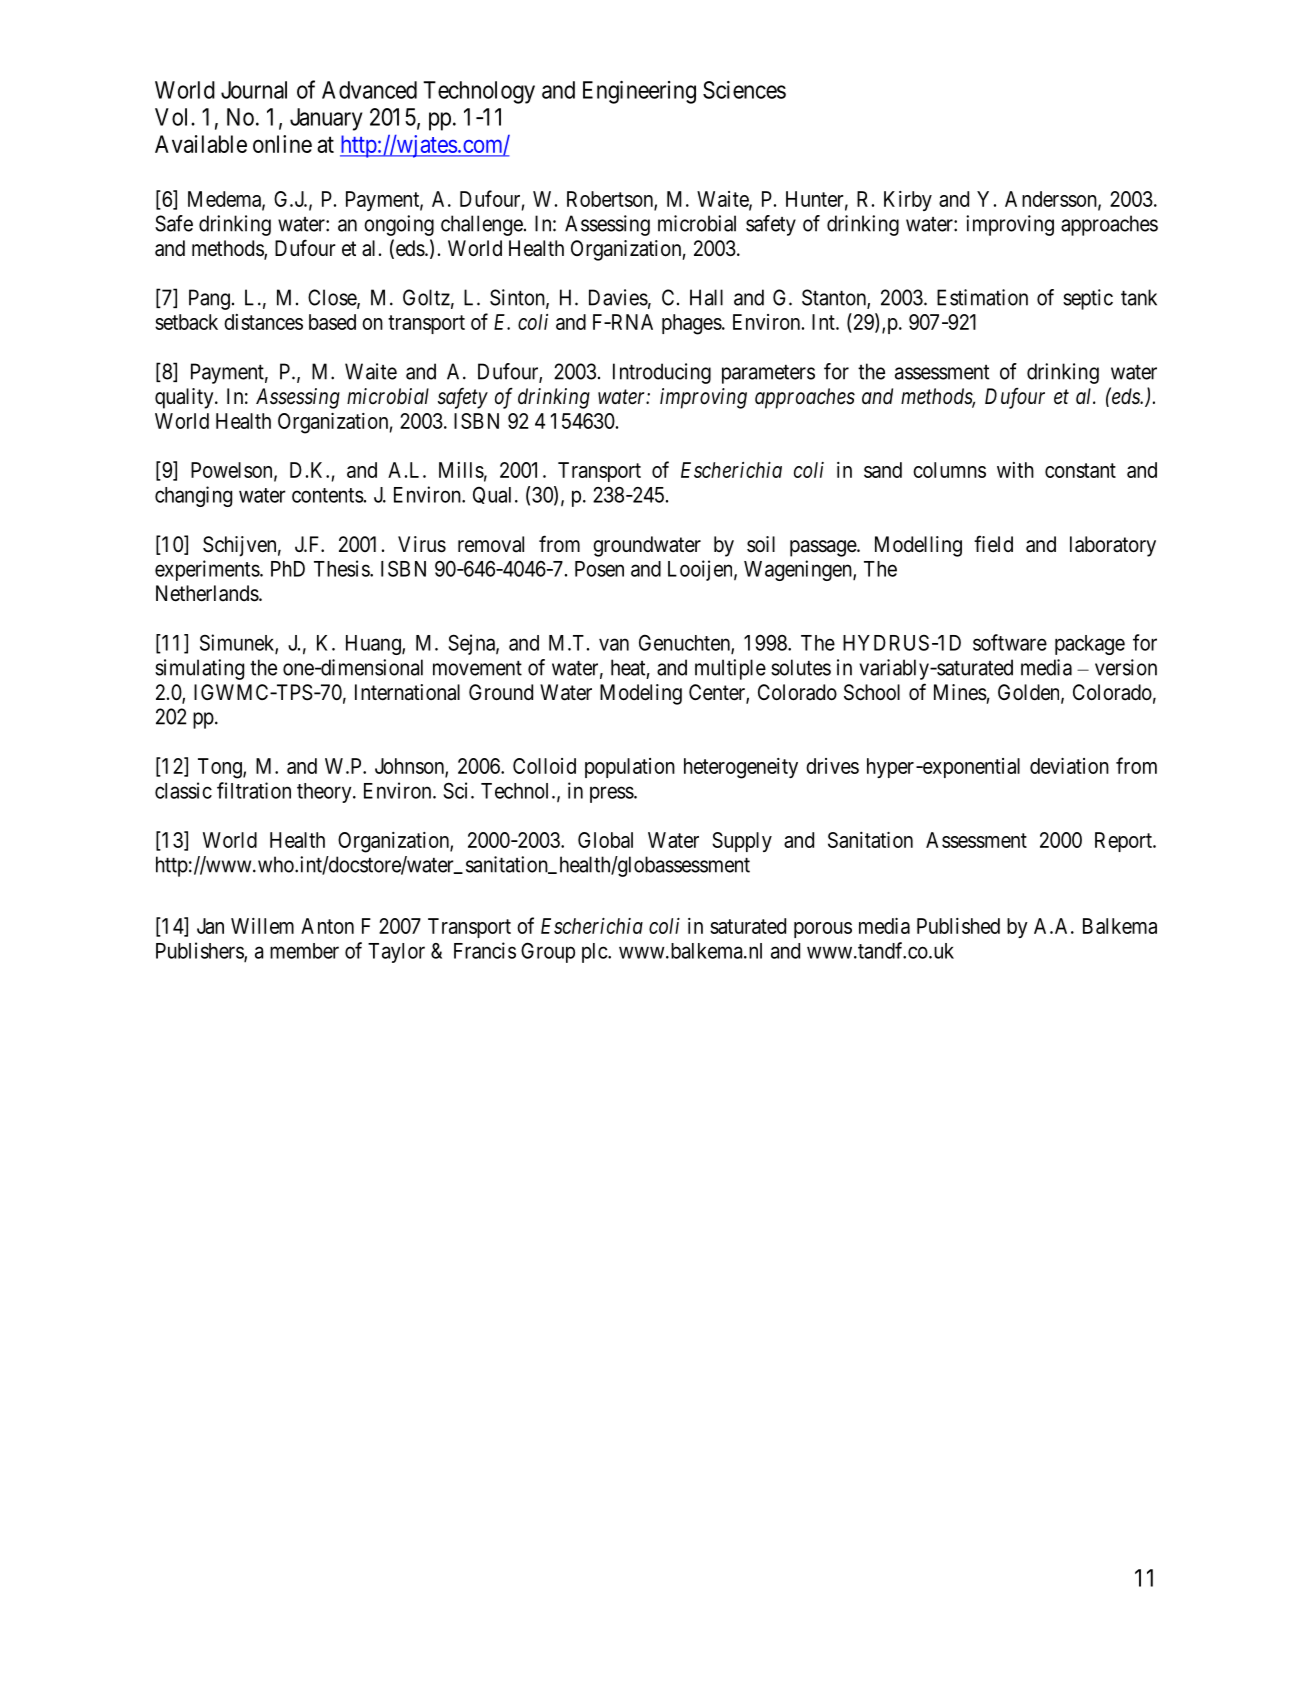 This screenshot has width=1312, height=1698. What do you see at coordinates (958, 926) in the screenshot?
I see `Published` at bounding box center [958, 926].
